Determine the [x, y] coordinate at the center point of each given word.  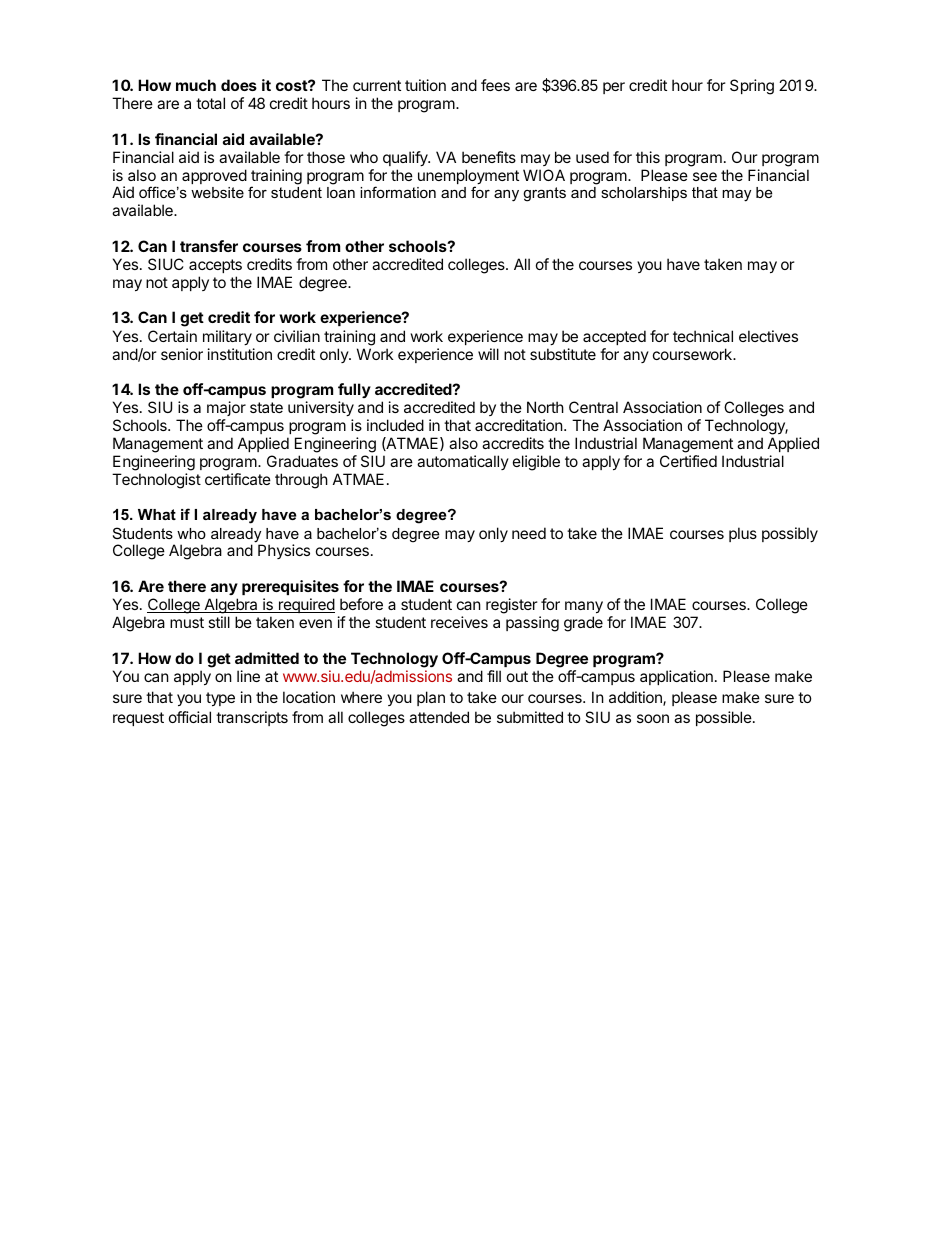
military [227, 337]
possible [725, 718]
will [488, 354]
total [210, 103]
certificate [238, 479]
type [220, 699]
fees [495, 85]
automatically [463, 462]
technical [703, 336]
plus [743, 534]
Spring [752, 87]
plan [431, 698]
